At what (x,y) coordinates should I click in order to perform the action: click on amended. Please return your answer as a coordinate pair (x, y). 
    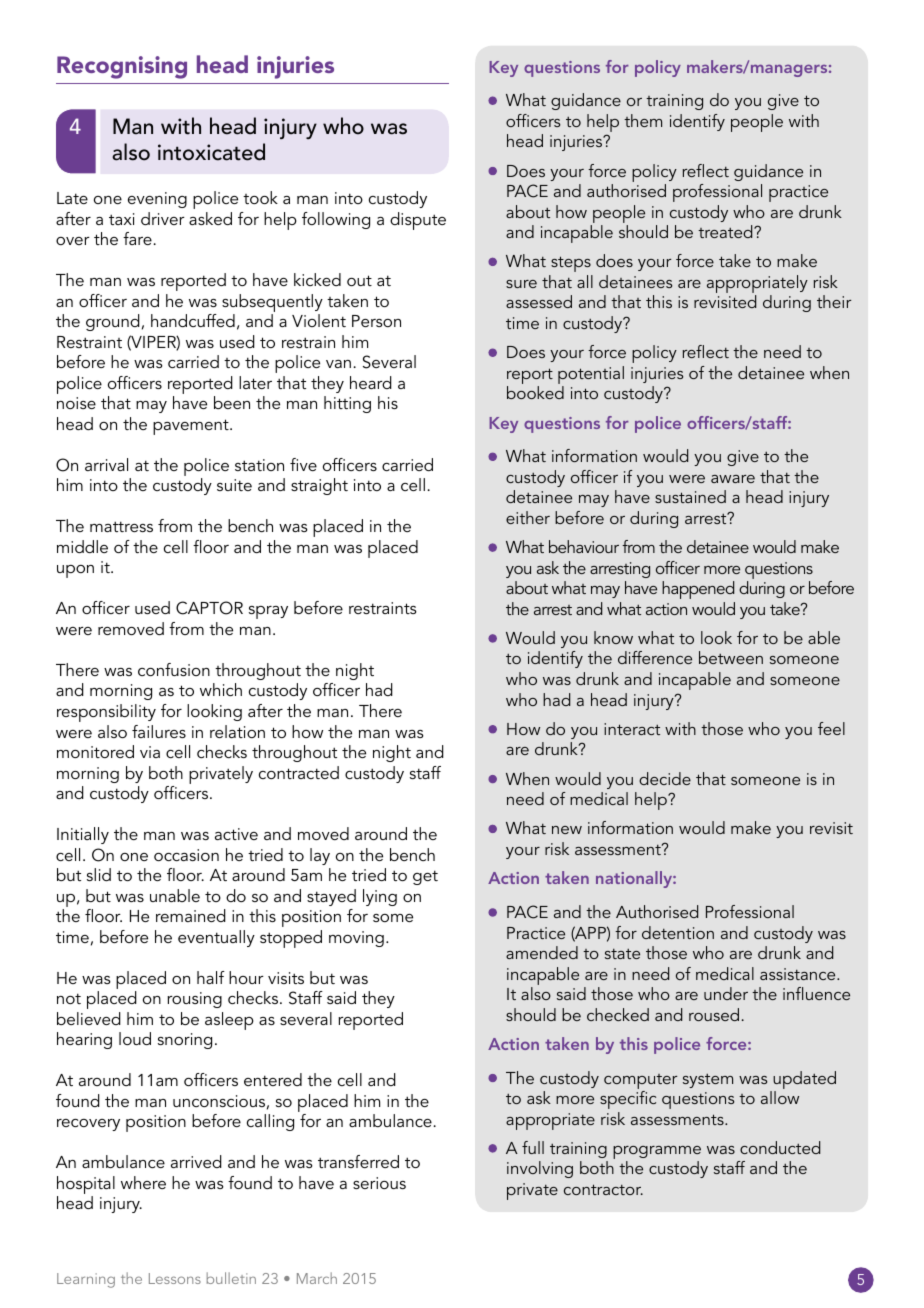
    Looking at the image, I should click on (542, 952).
